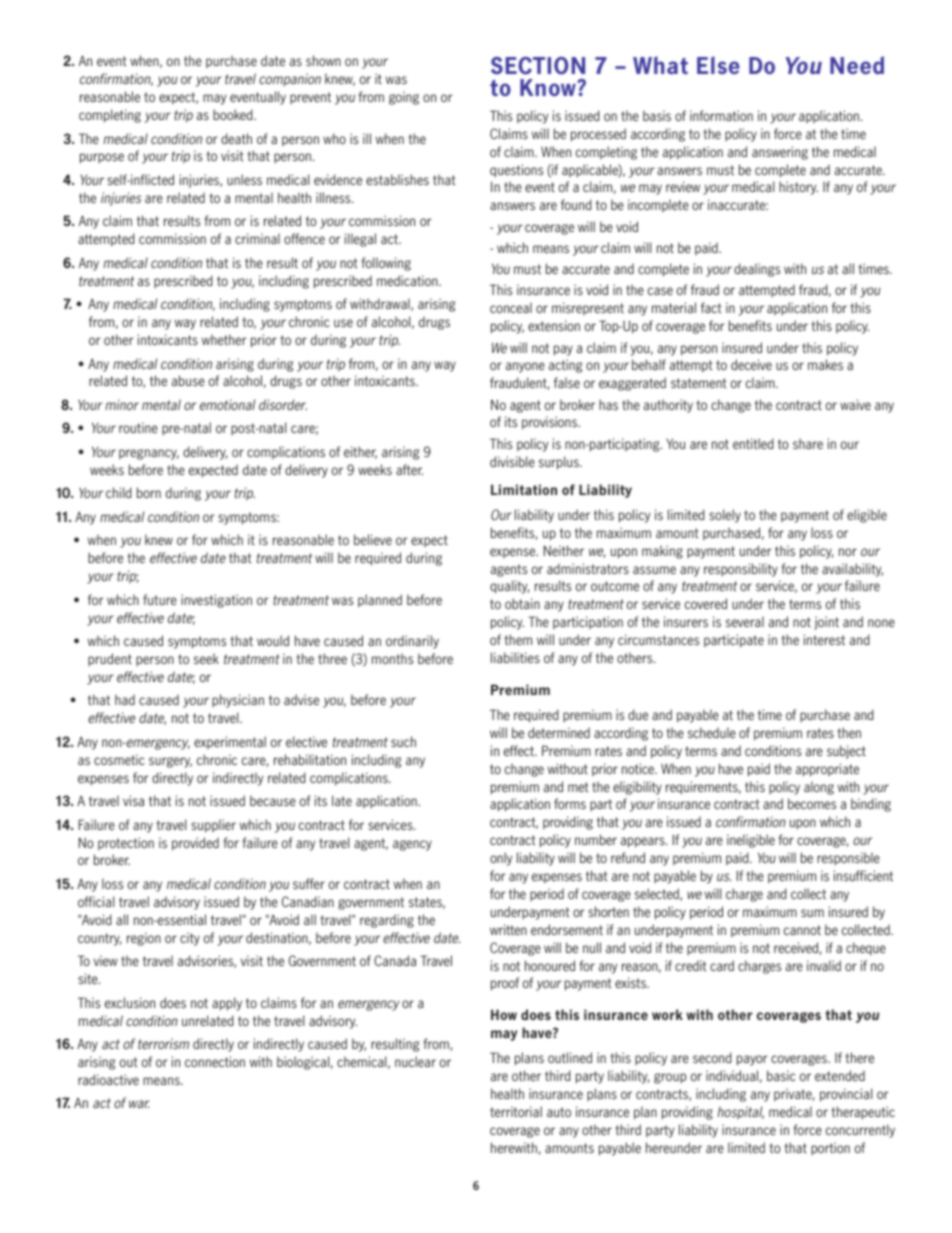 Image resolution: width=952 pixels, height=1233 pixels. What do you see at coordinates (215, 1061) in the screenshot?
I see `connection` at bounding box center [215, 1061].
